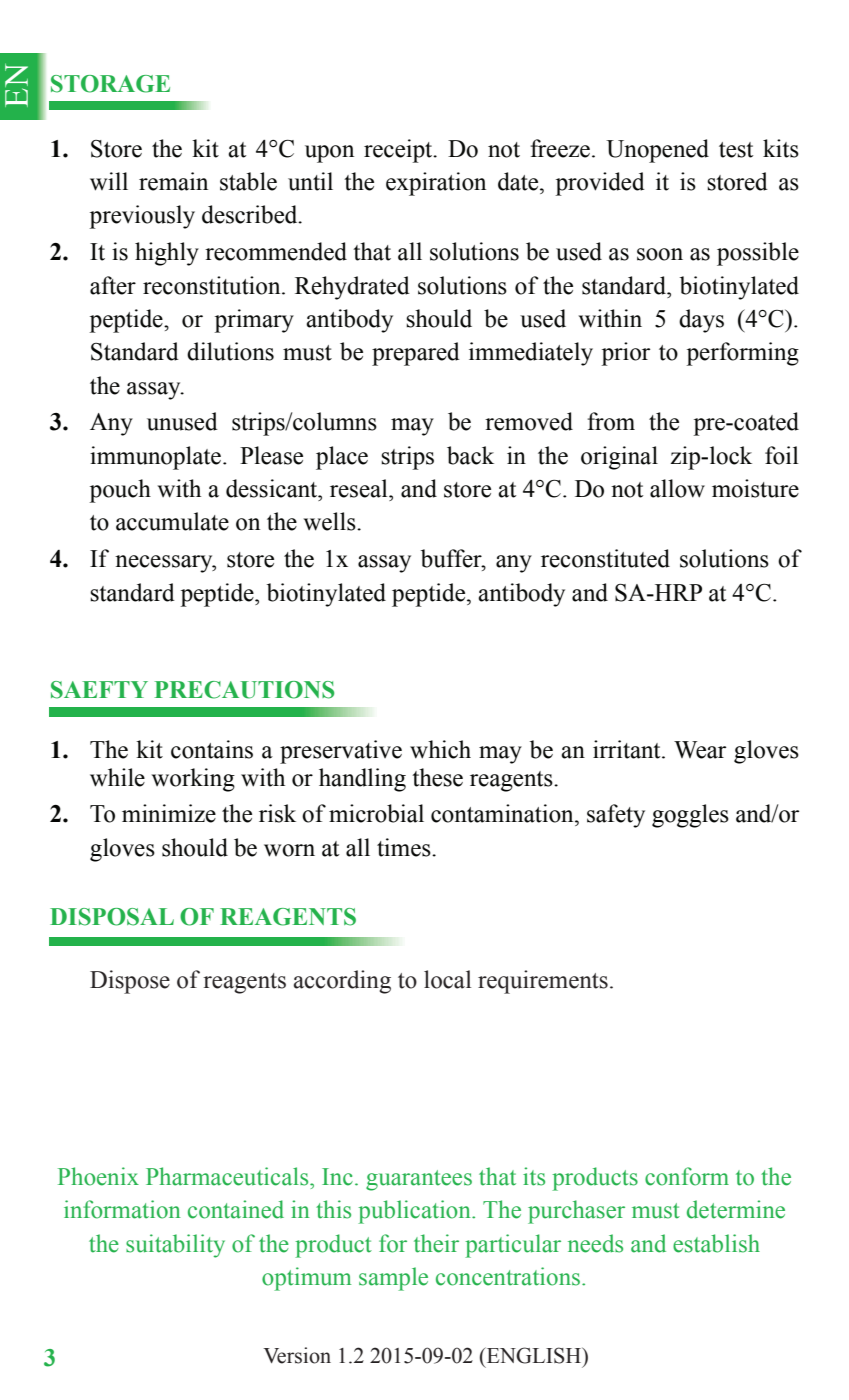 This screenshot has height=1400, width=849. What do you see at coordinates (399, 151) in the screenshot?
I see `receipt` at bounding box center [399, 151].
